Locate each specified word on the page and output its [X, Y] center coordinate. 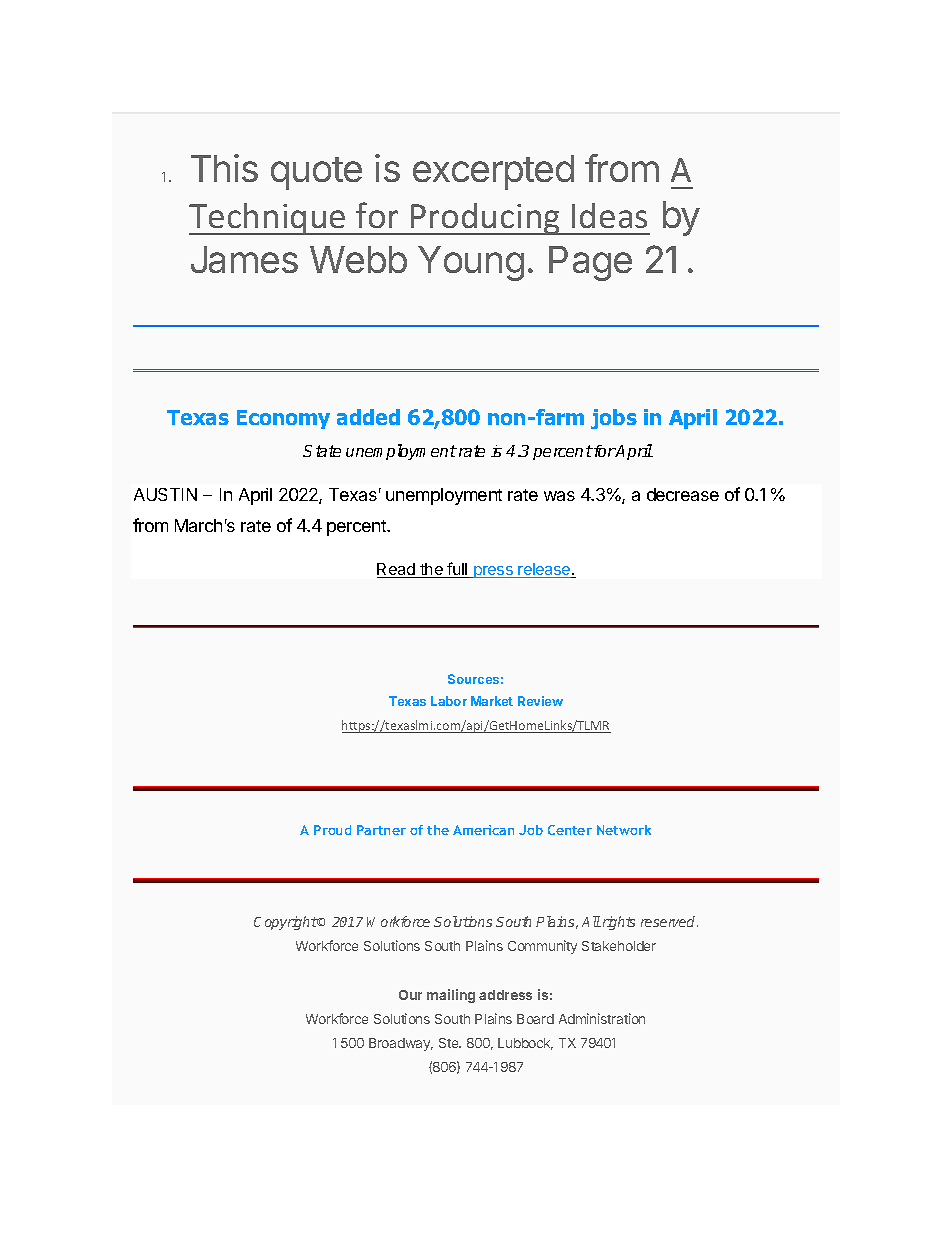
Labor [449, 701]
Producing [485, 219]
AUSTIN [165, 494]
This [224, 168]
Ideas [609, 215]
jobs [614, 419]
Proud [332, 830]
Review [540, 701]
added [368, 417]
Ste [450, 1043]
